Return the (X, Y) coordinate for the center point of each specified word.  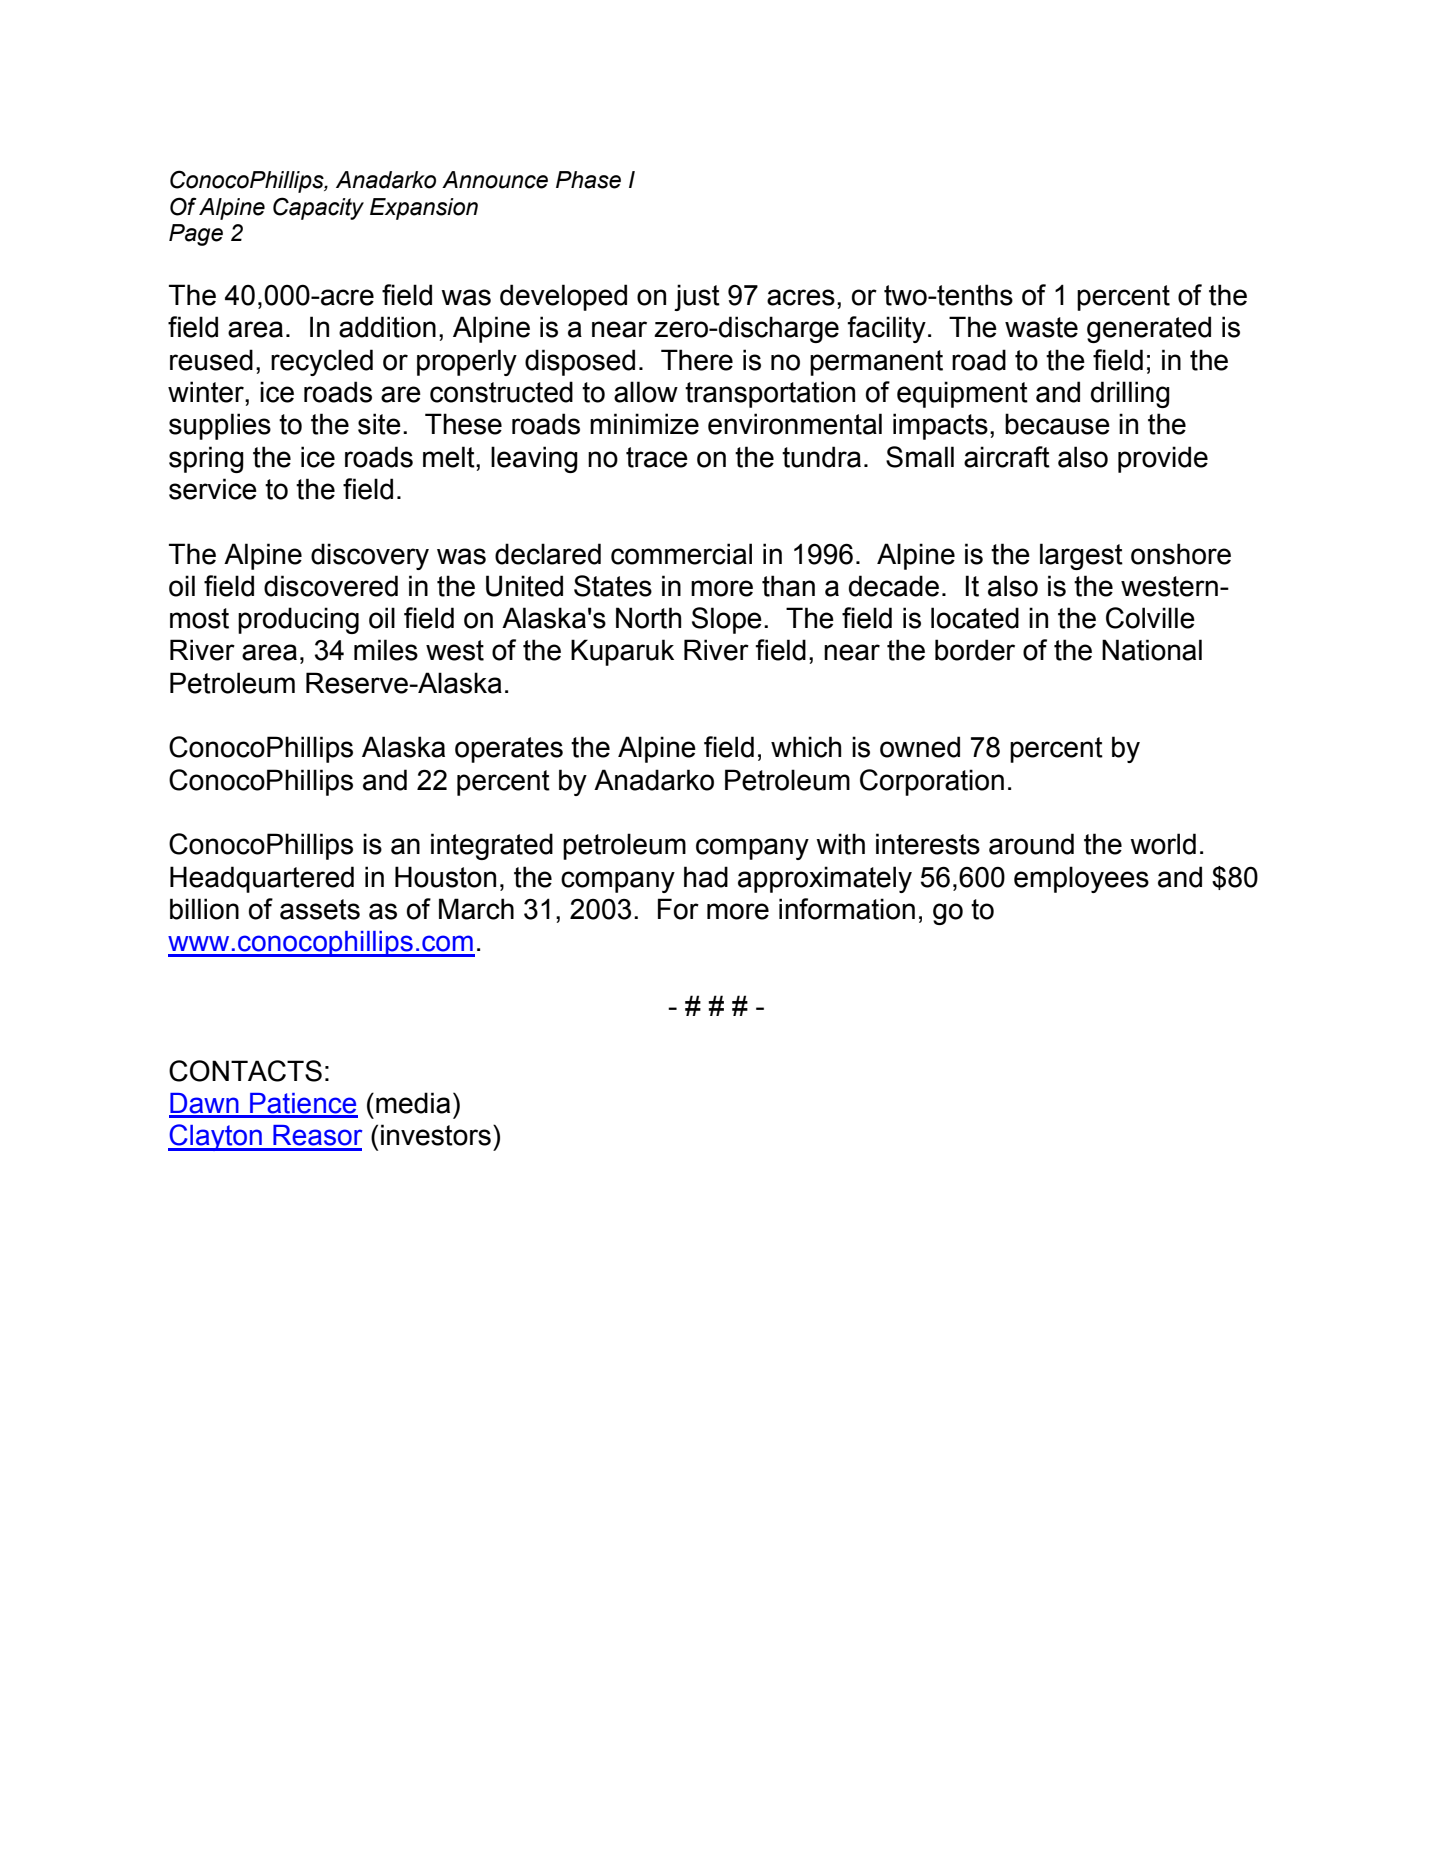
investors (436, 1135)
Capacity (318, 208)
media (413, 1103)
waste (1041, 327)
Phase (588, 180)
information (847, 909)
